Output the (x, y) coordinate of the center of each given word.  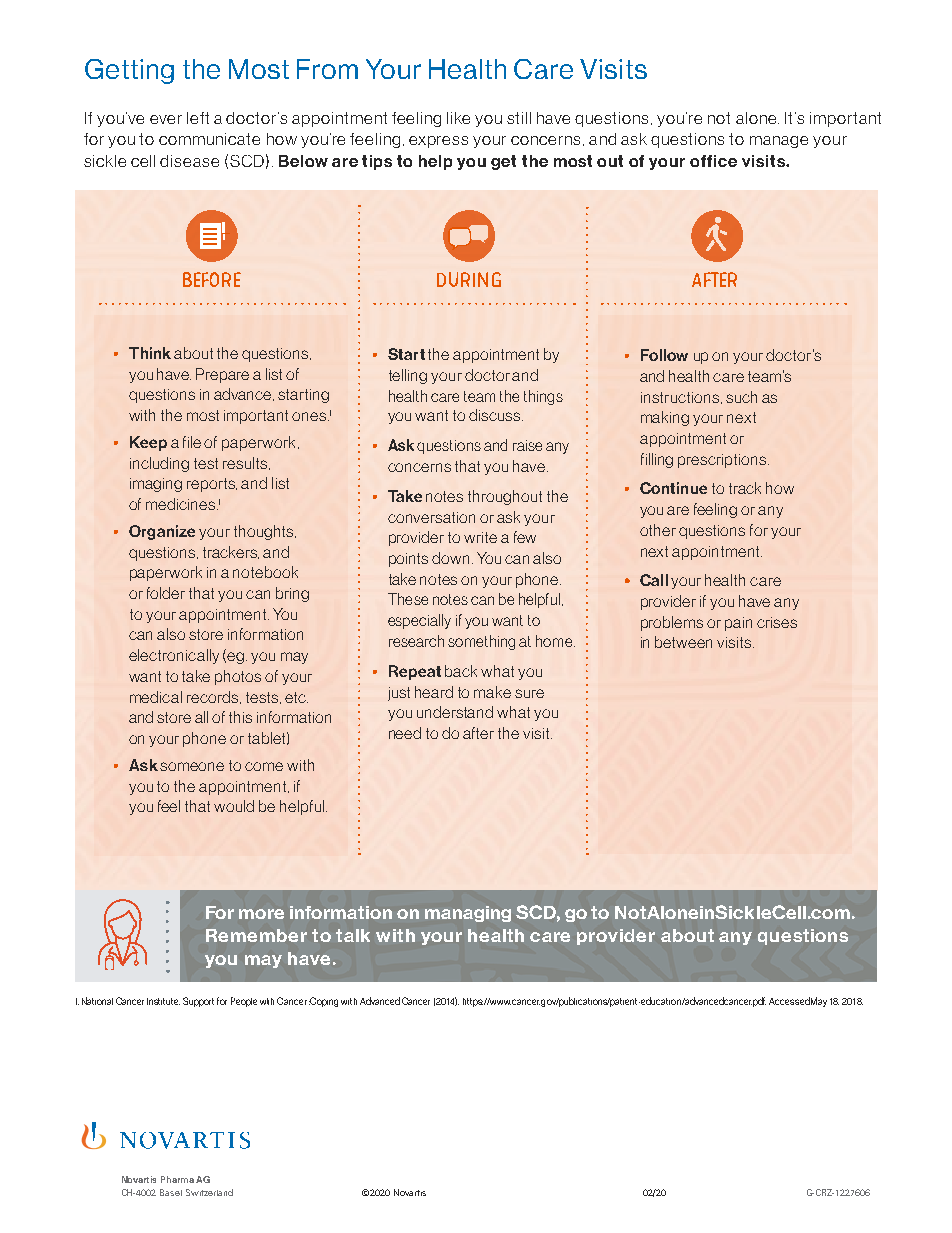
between (683, 642)
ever (166, 119)
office (713, 161)
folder (166, 593)
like (458, 118)
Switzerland (209, 1192)
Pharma (177, 1179)
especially (419, 621)
